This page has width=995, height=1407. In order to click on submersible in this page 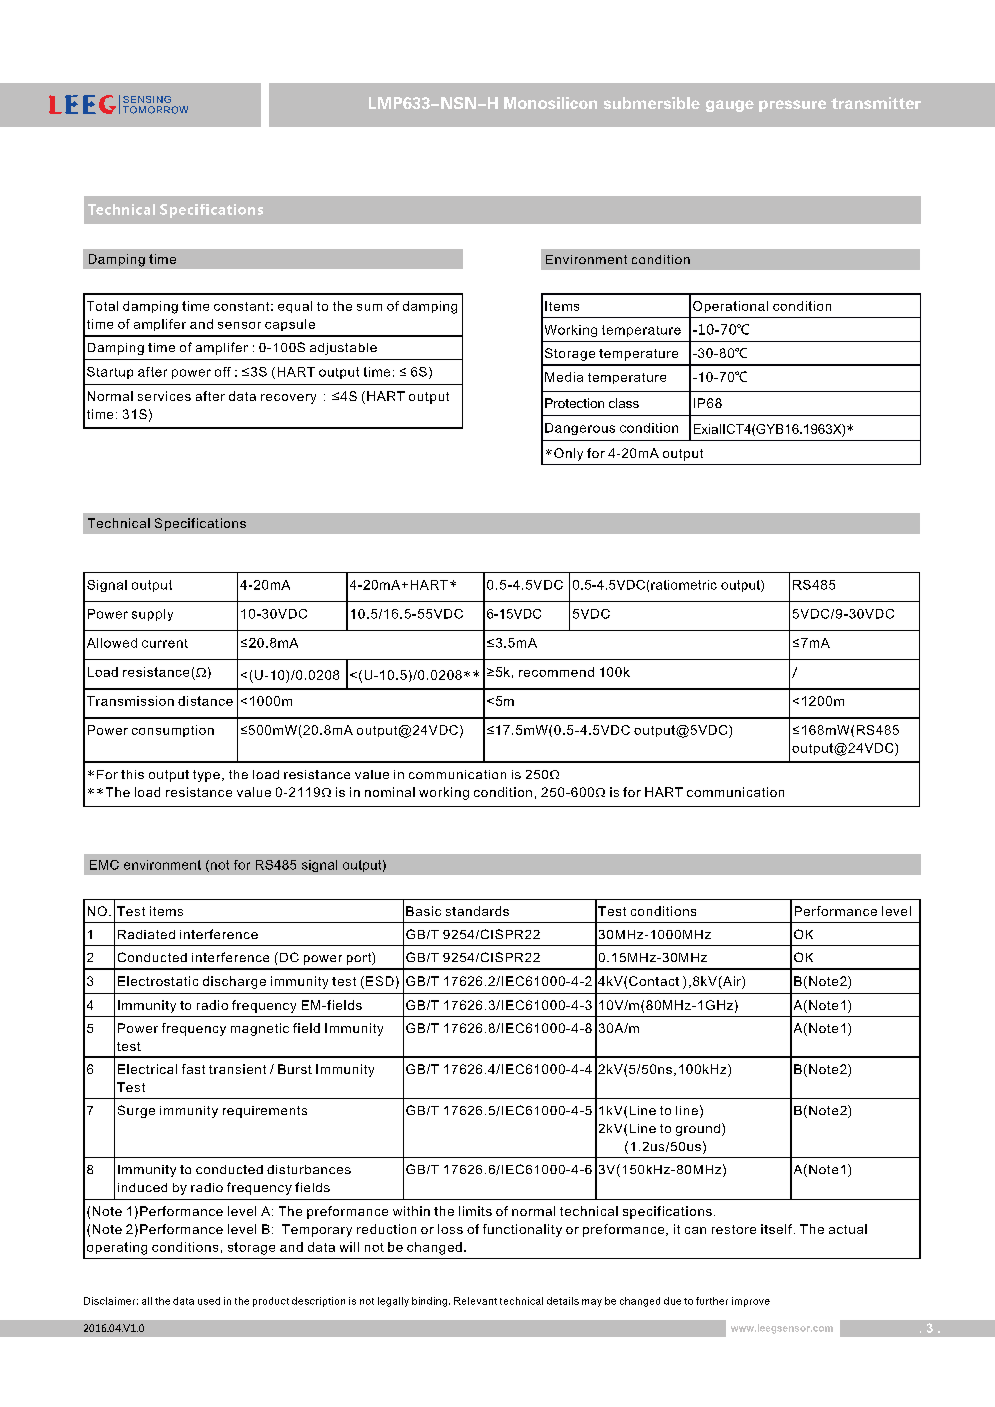, I will do `click(652, 103)`.
